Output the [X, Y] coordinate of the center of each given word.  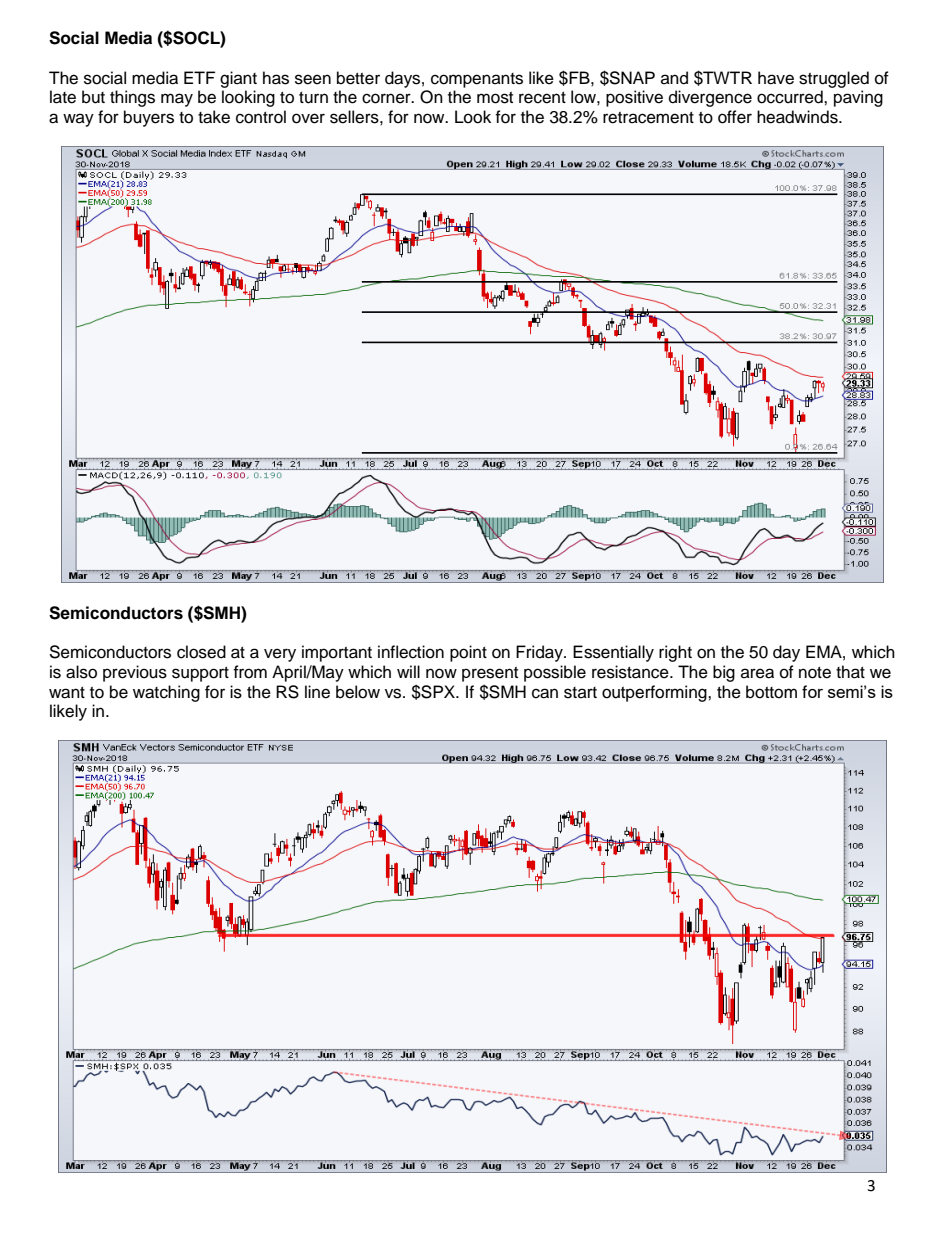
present [490, 674]
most [495, 98]
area [757, 673]
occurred [791, 97]
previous [135, 673]
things [132, 98]
